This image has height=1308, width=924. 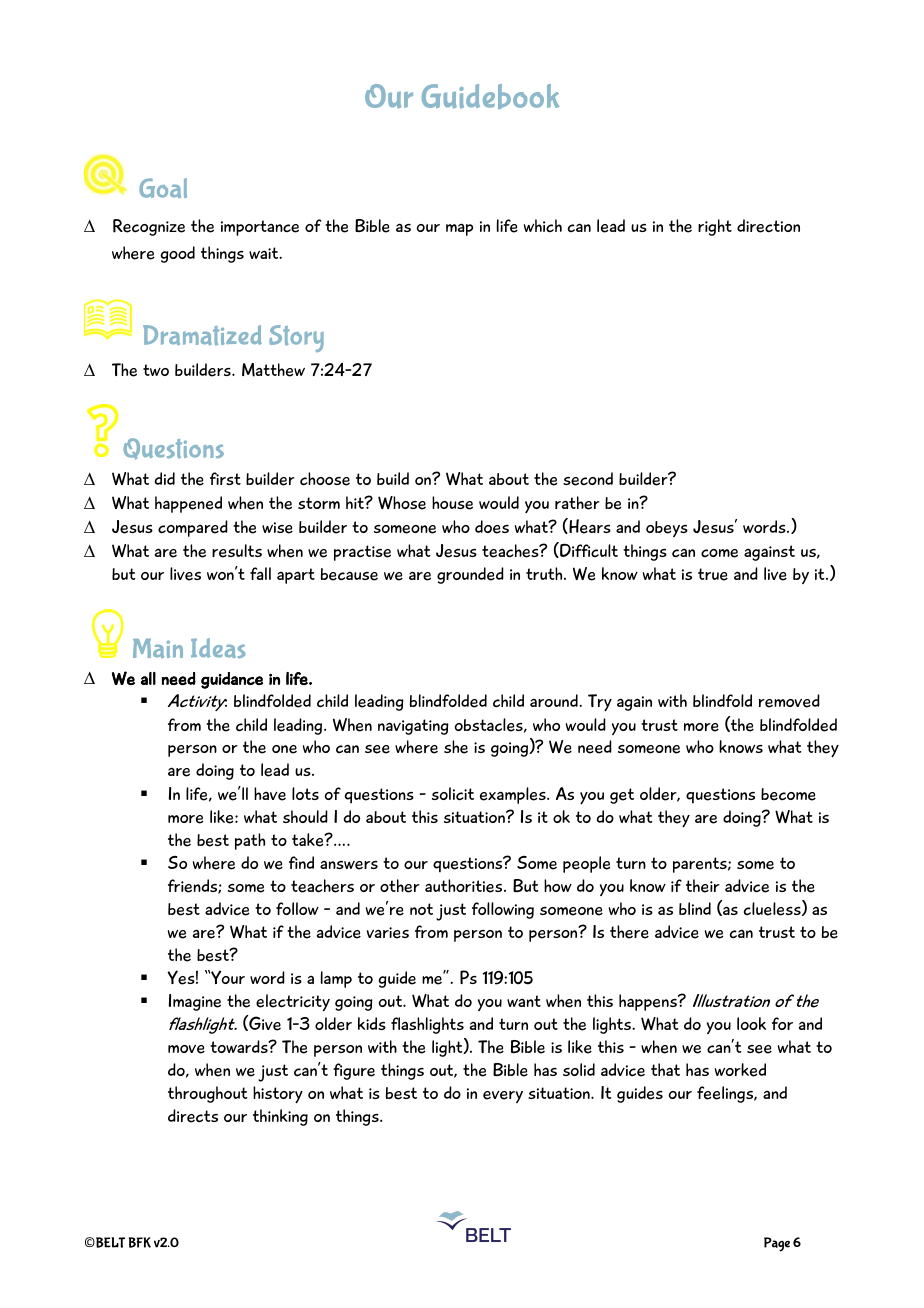 I want to click on she, so click(x=456, y=747).
